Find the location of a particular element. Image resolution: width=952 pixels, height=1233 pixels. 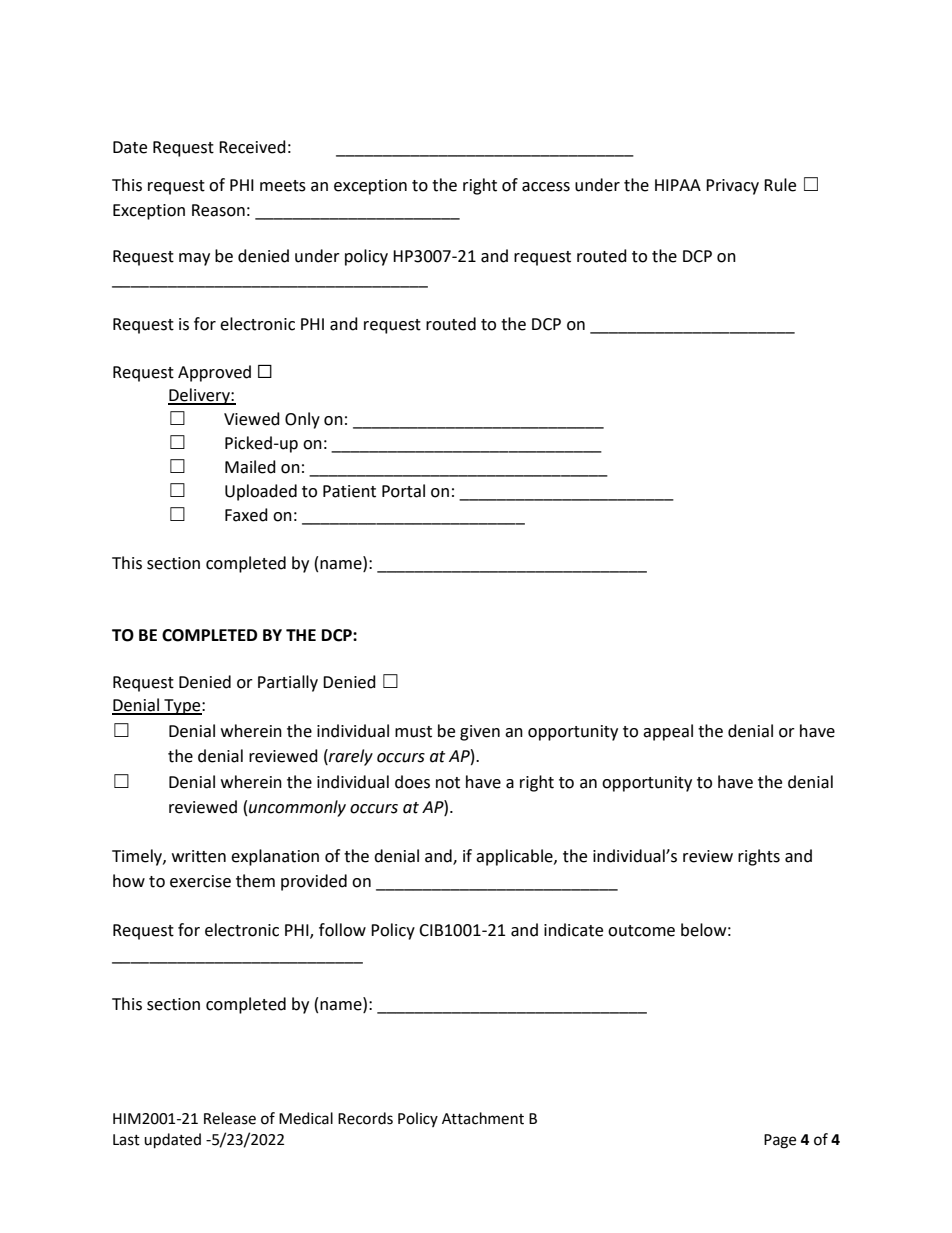

access is located at coordinates (546, 187).
